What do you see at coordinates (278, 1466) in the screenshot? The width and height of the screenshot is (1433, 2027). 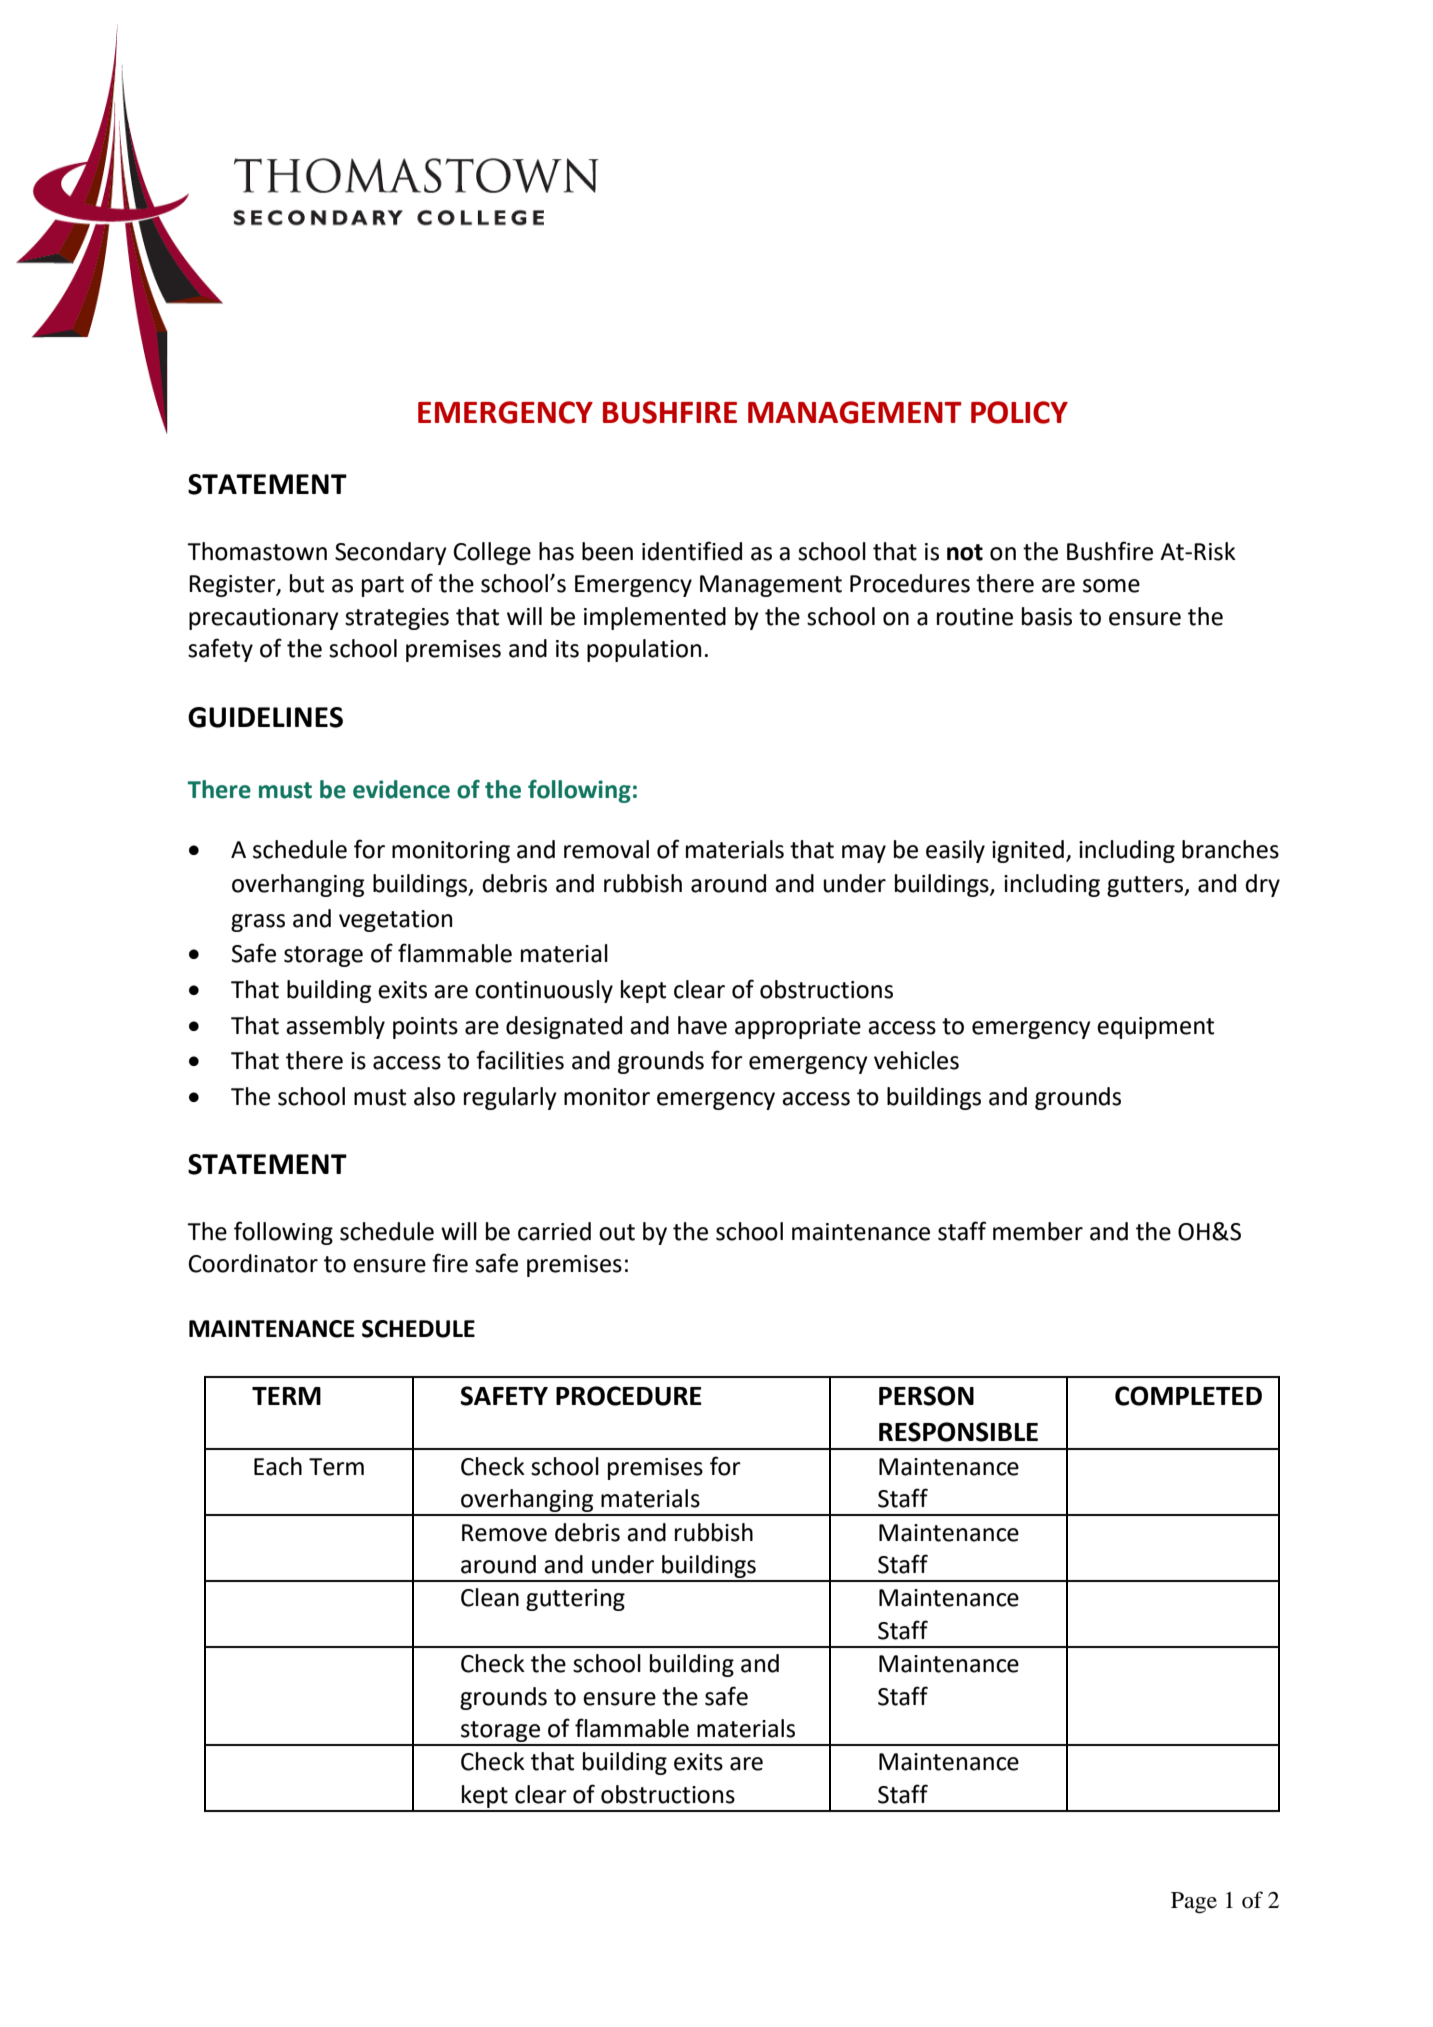 I see `Each` at bounding box center [278, 1466].
